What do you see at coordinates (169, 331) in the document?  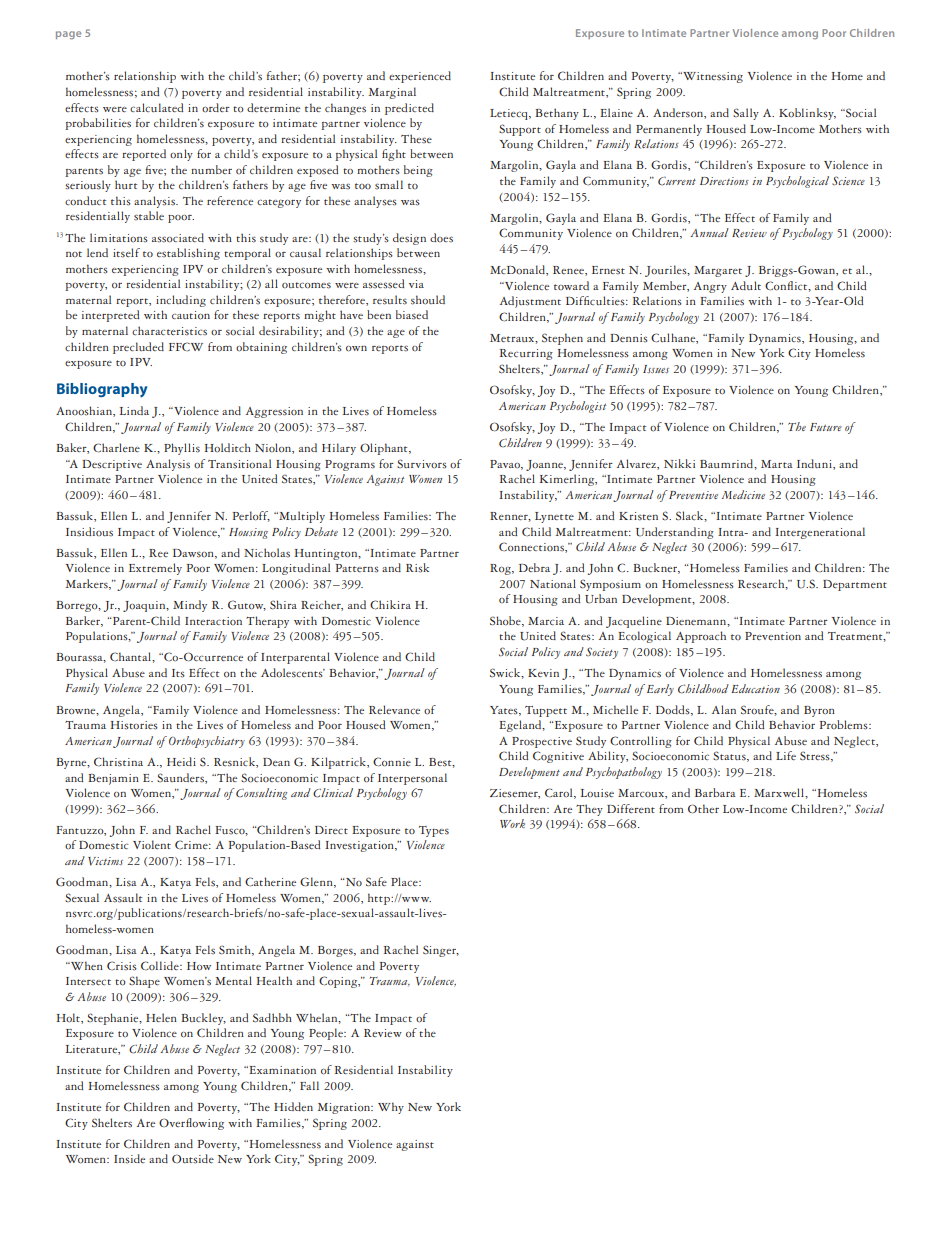 I see `characteristics` at bounding box center [169, 331].
